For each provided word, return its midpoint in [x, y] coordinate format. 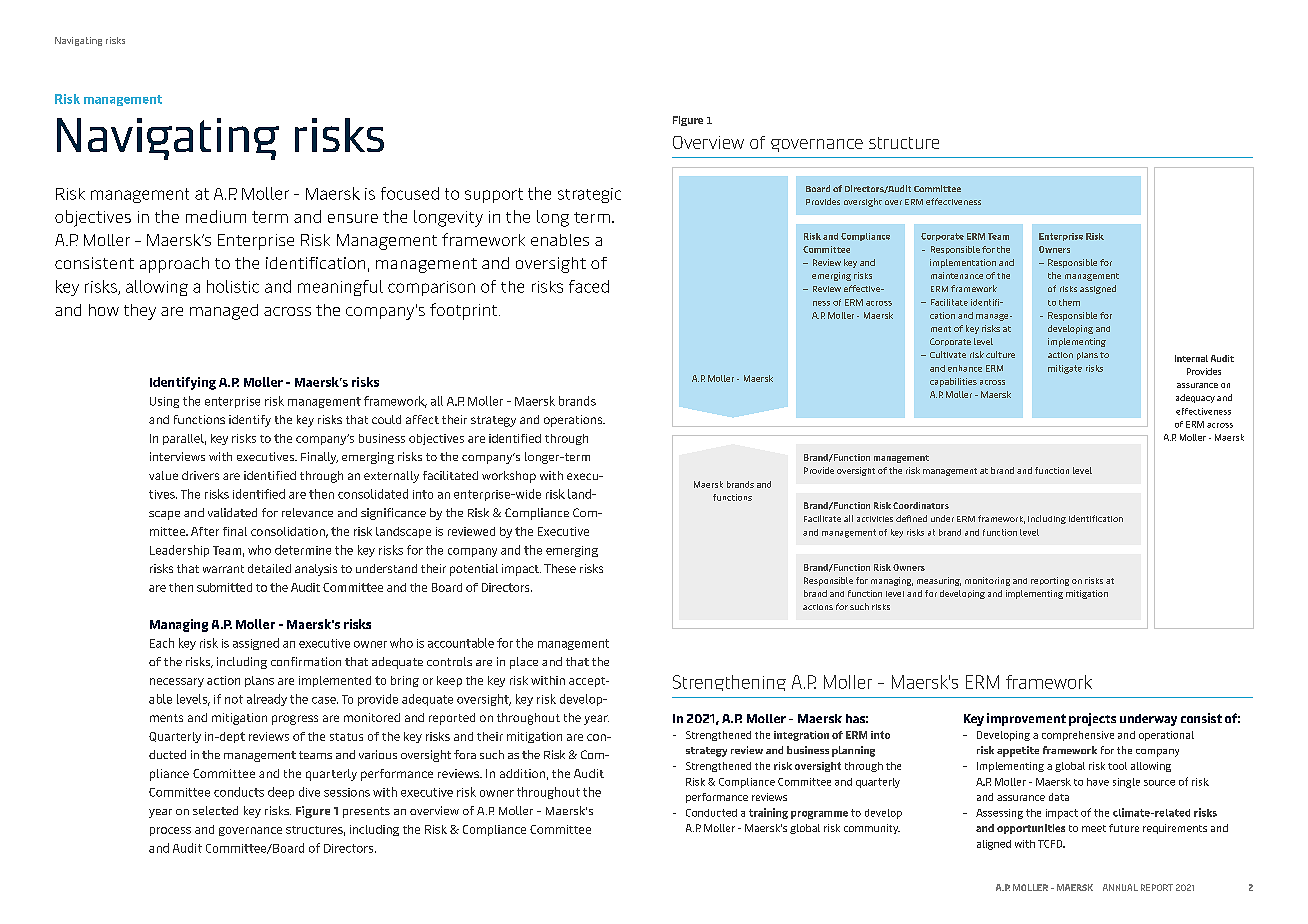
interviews [177, 456]
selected [215, 810]
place [524, 663]
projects [1092, 719]
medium [216, 216]
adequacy [1195, 398]
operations [574, 421]
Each [162, 643]
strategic [589, 195]
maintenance [957, 275]
